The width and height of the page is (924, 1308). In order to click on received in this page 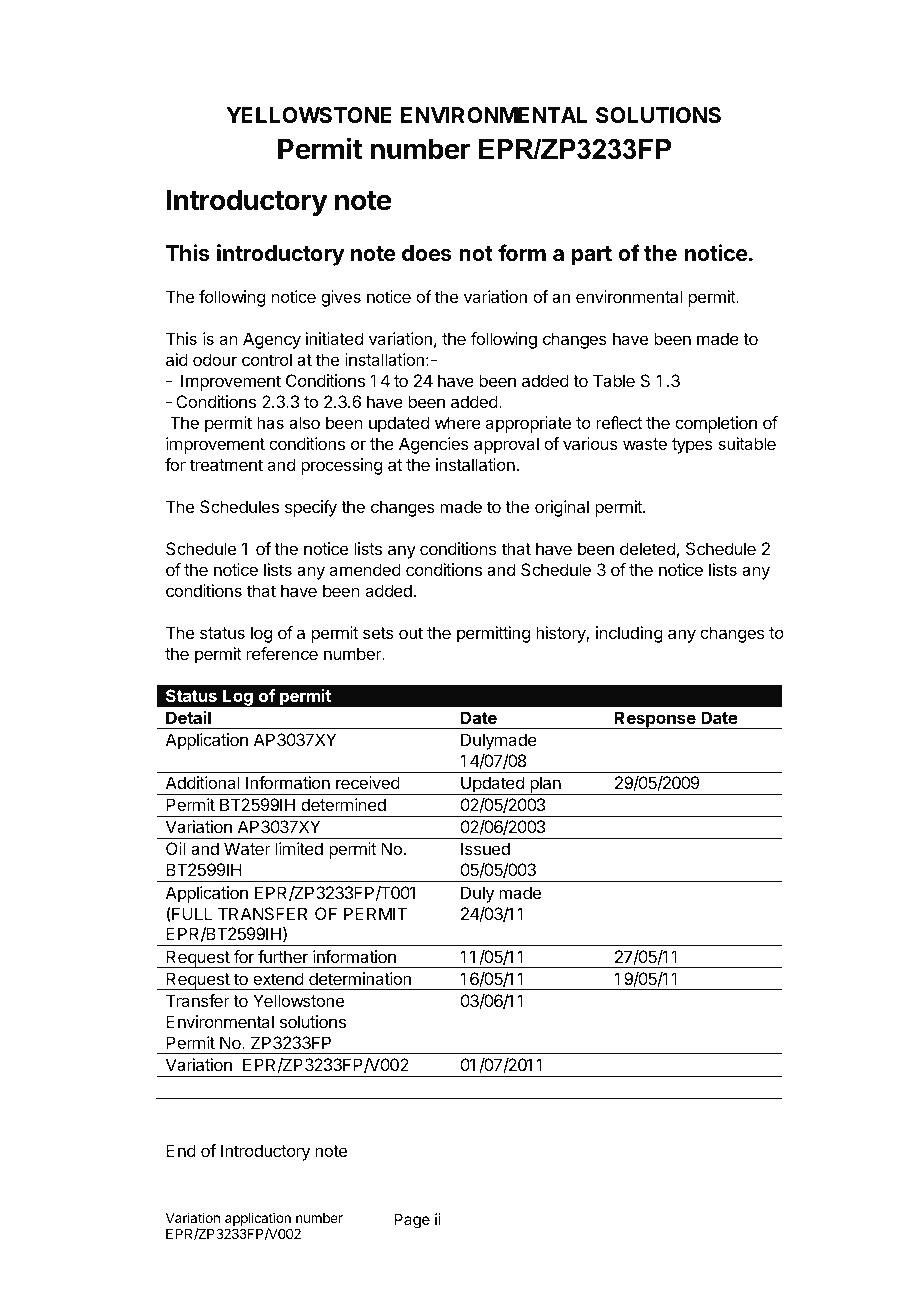, I will do `click(368, 782)`.
